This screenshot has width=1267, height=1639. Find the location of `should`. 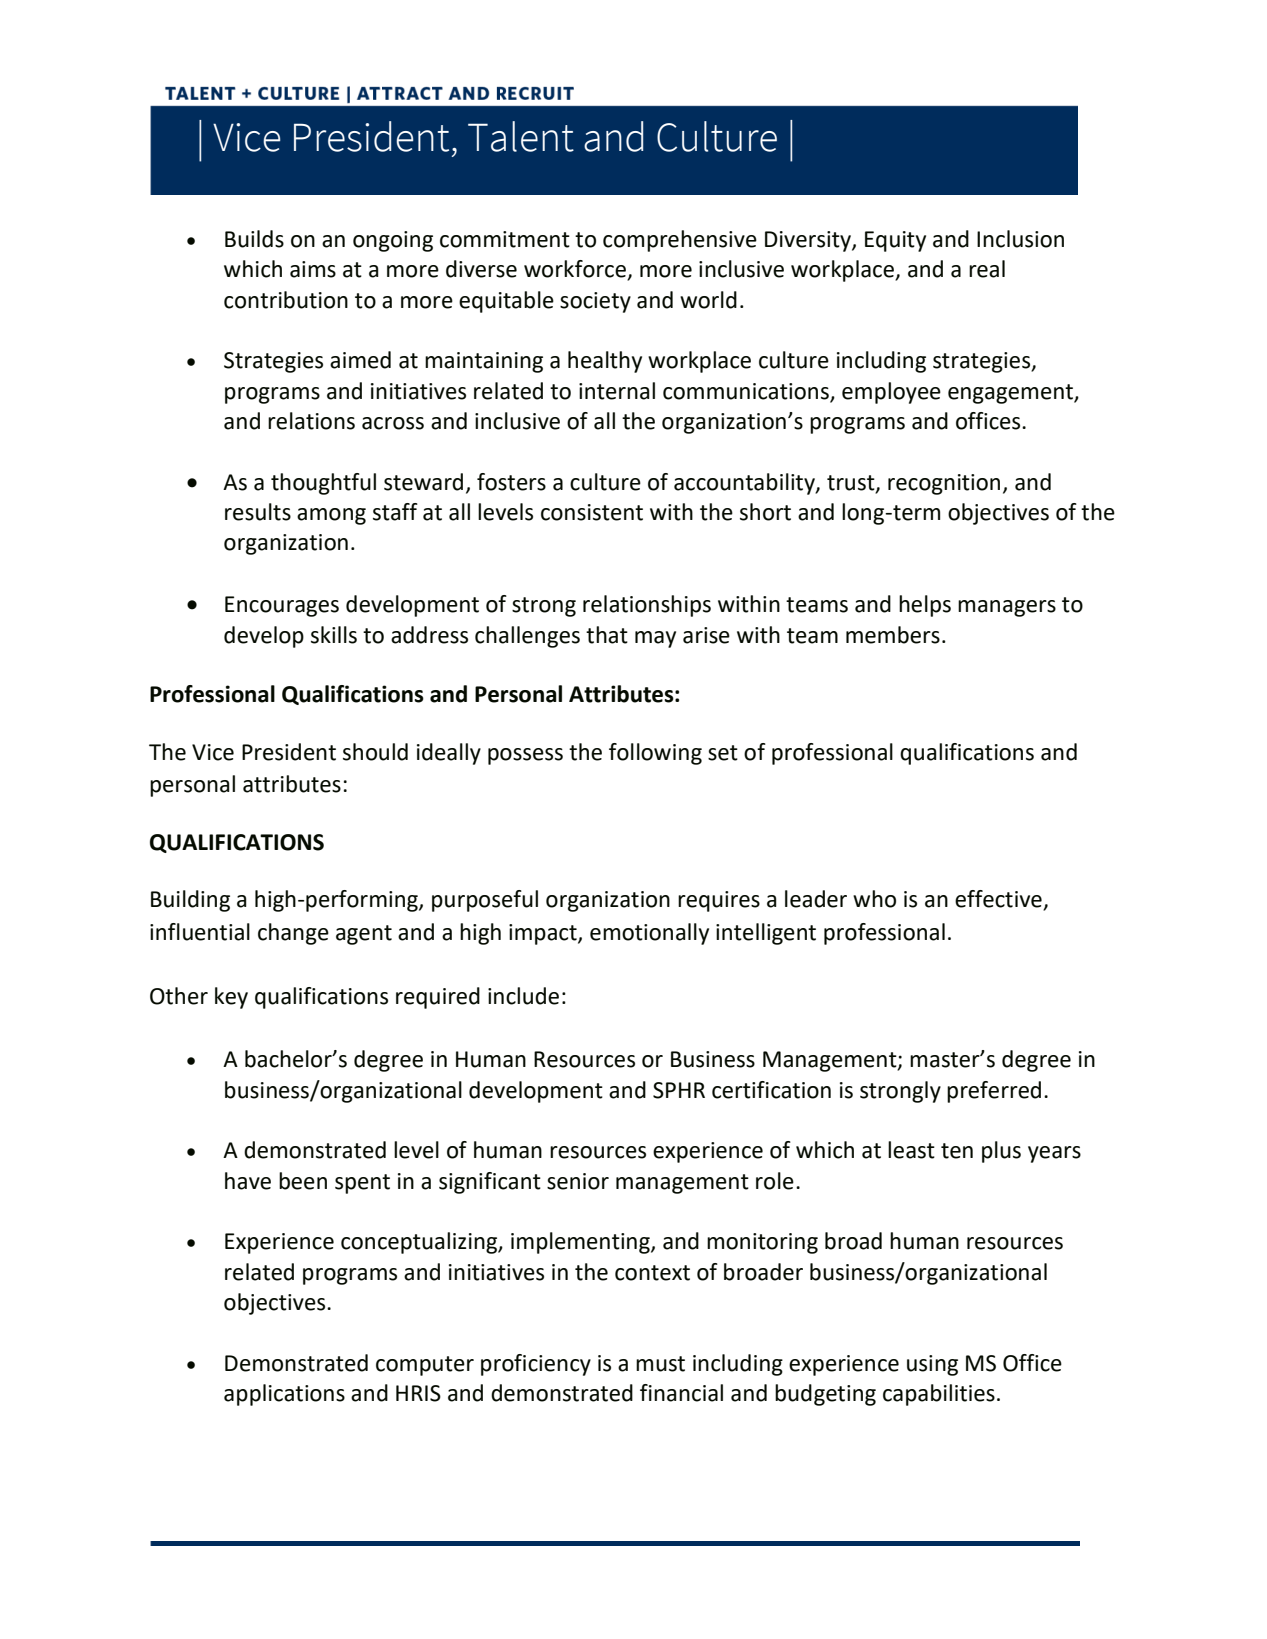

should is located at coordinates (375, 752).
